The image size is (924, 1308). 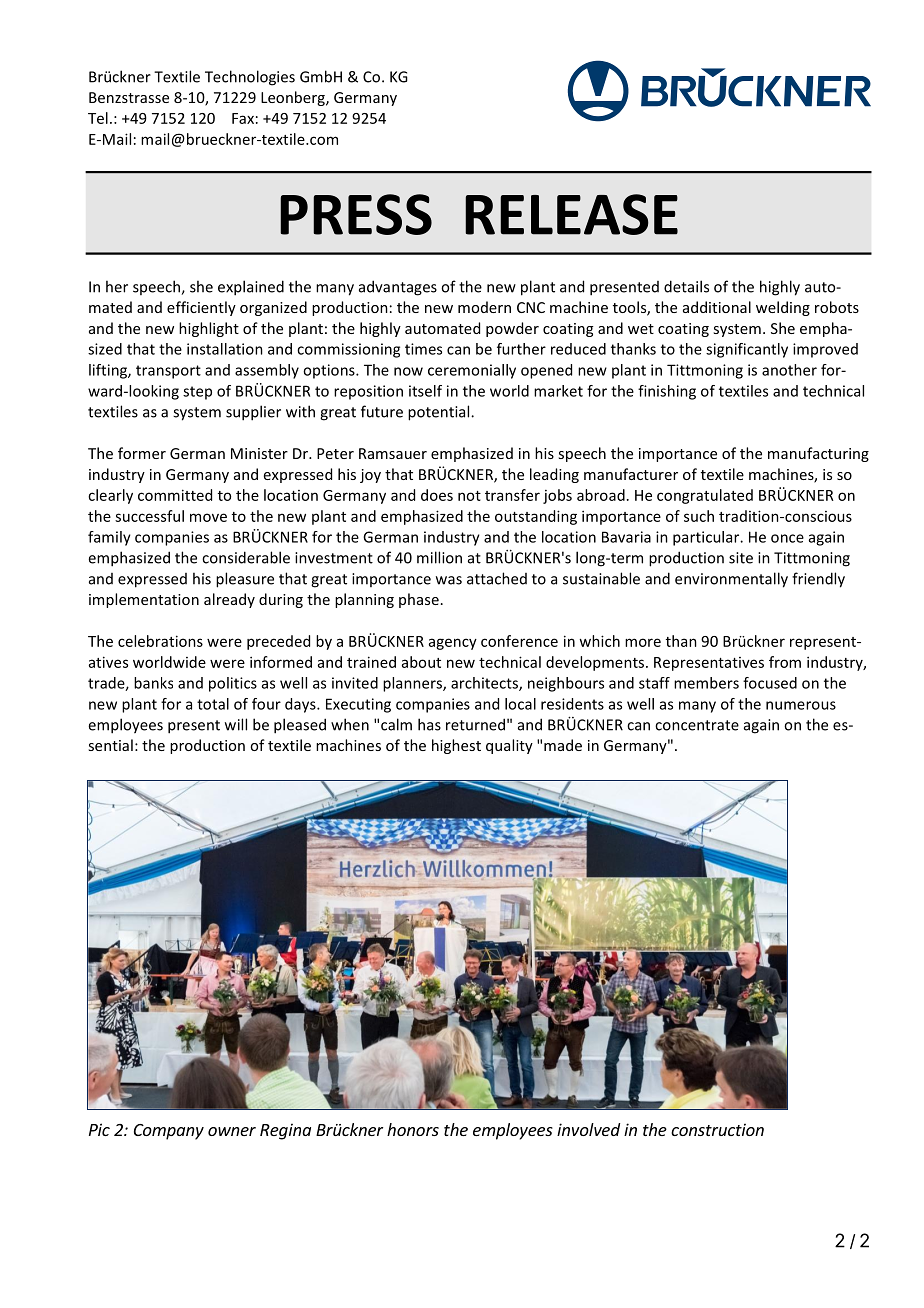 What do you see at coordinates (731, 580) in the document?
I see `environmentally` at bounding box center [731, 580].
